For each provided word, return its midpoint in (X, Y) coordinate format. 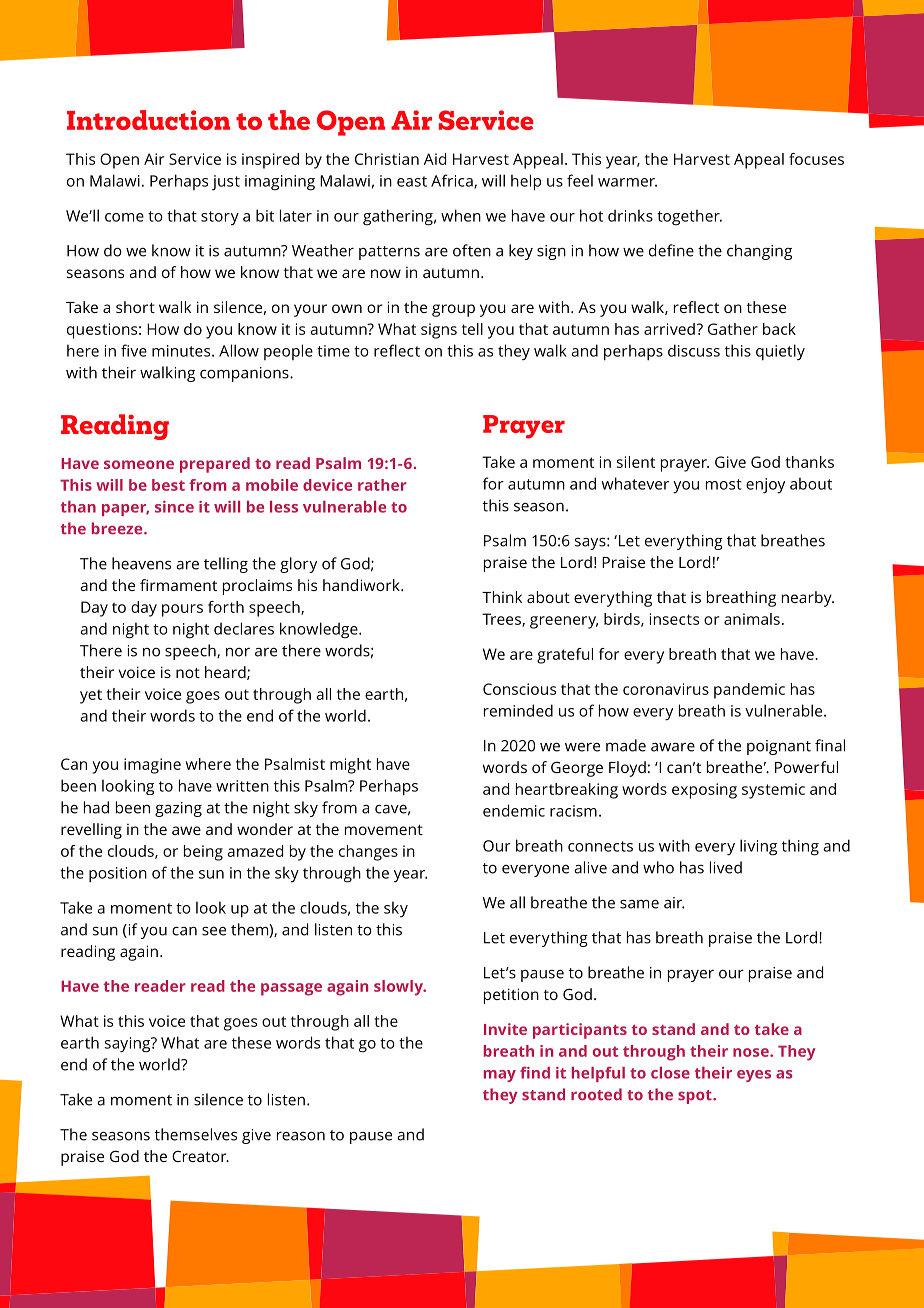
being (203, 853)
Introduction (148, 120)
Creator (200, 1156)
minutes (182, 351)
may (500, 1076)
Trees (502, 620)
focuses (816, 159)
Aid (435, 159)
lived (726, 867)
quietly (780, 352)
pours (182, 610)
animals (752, 619)
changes (368, 853)
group (453, 310)
